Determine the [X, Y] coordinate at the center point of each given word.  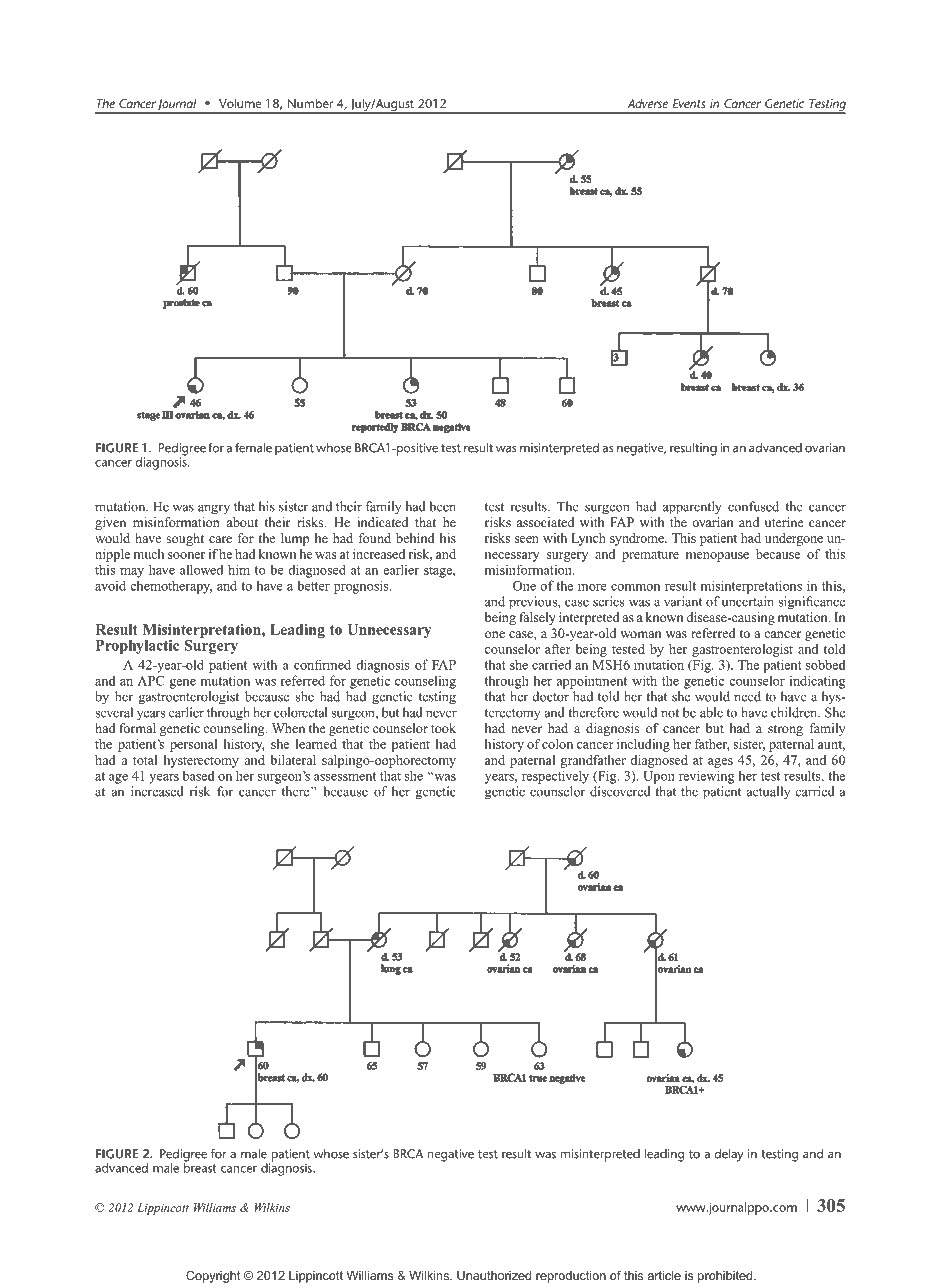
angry [214, 509]
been [442, 506]
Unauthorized [494, 1275]
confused [753, 506]
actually [768, 793]
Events [689, 103]
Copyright [213, 1276]
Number [310, 103]
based [198, 775]
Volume [240, 103]
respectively [555, 777]
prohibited [726, 1277]
